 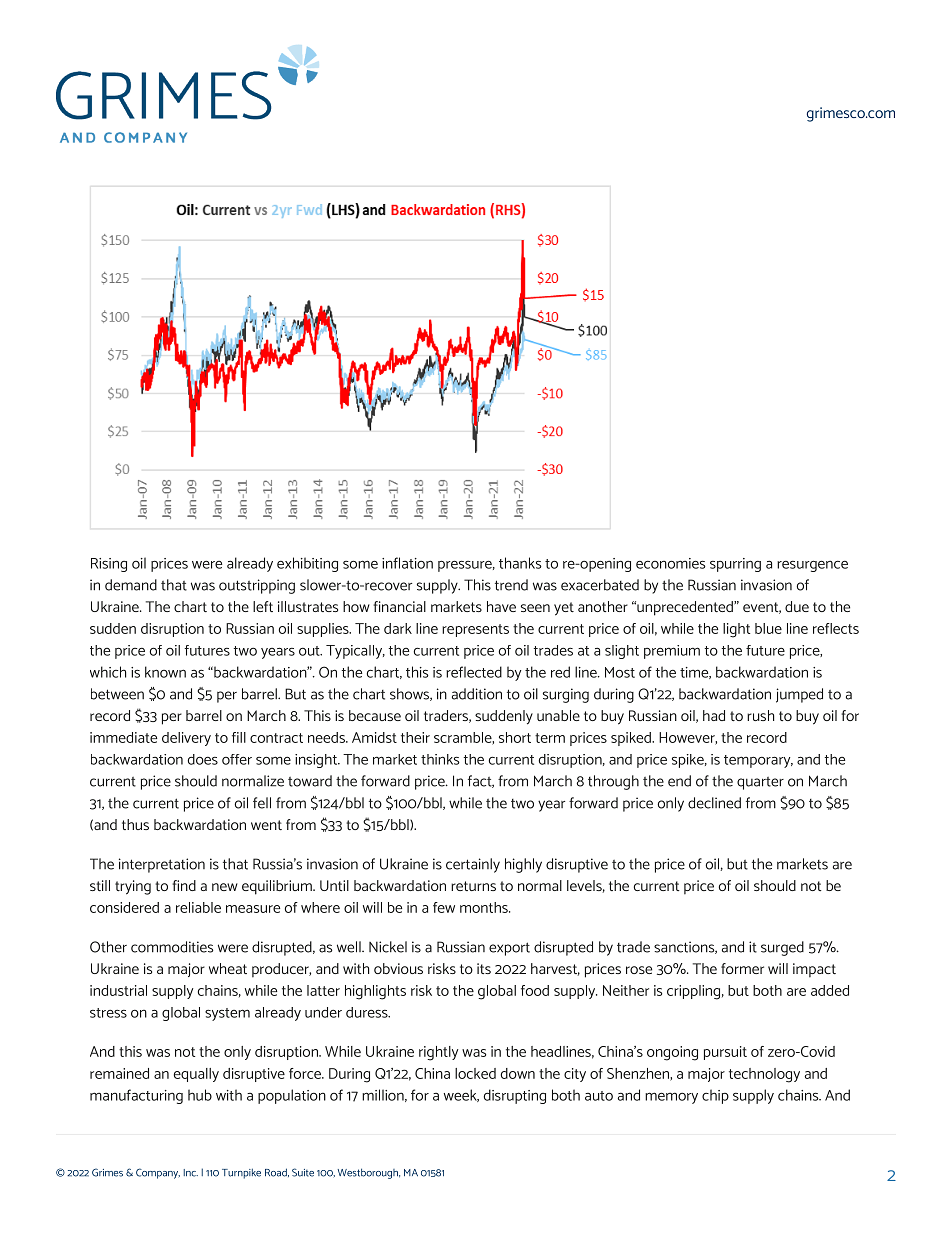 I want to click on spurring, so click(x=735, y=565).
